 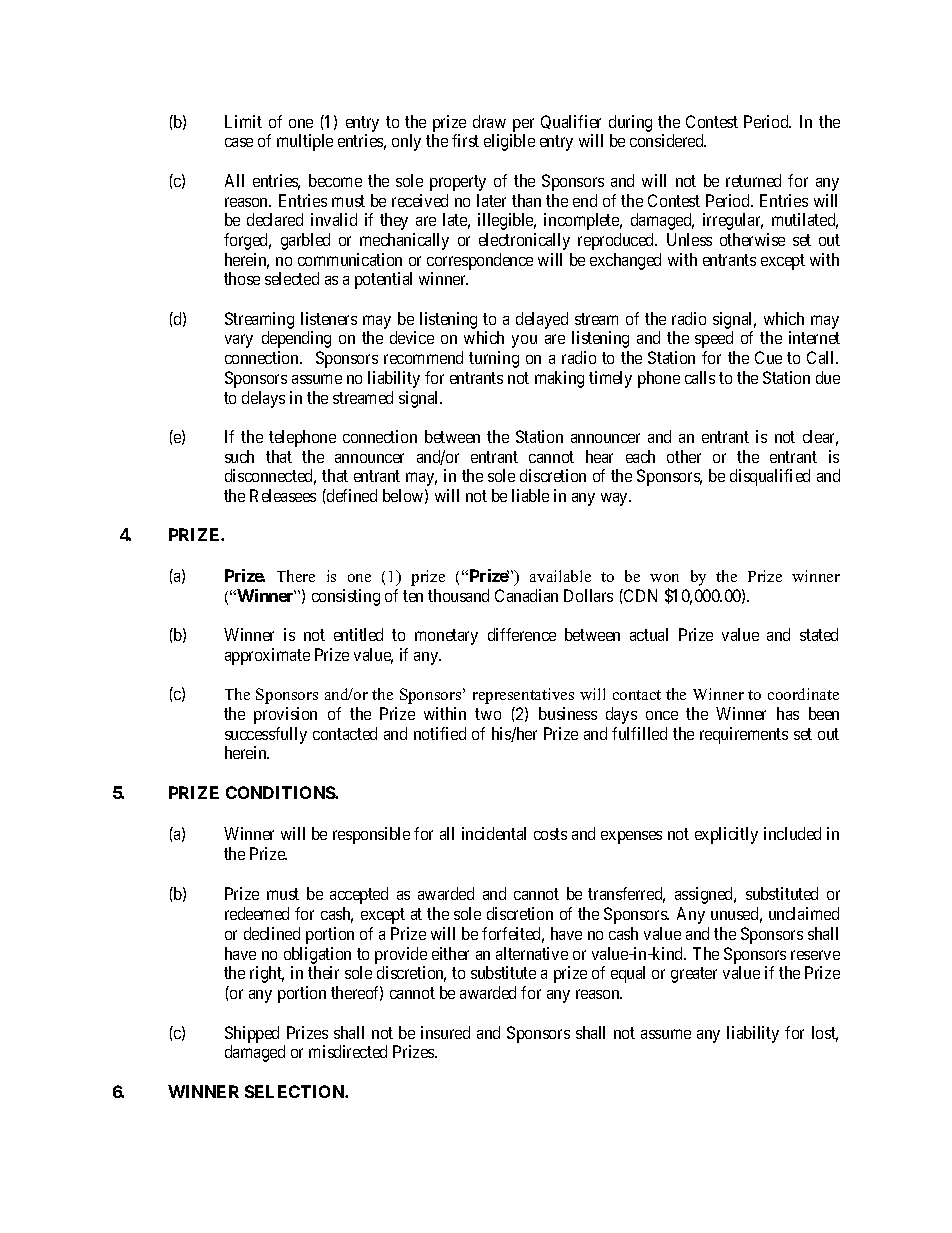 I want to click on costs, so click(x=550, y=834).
